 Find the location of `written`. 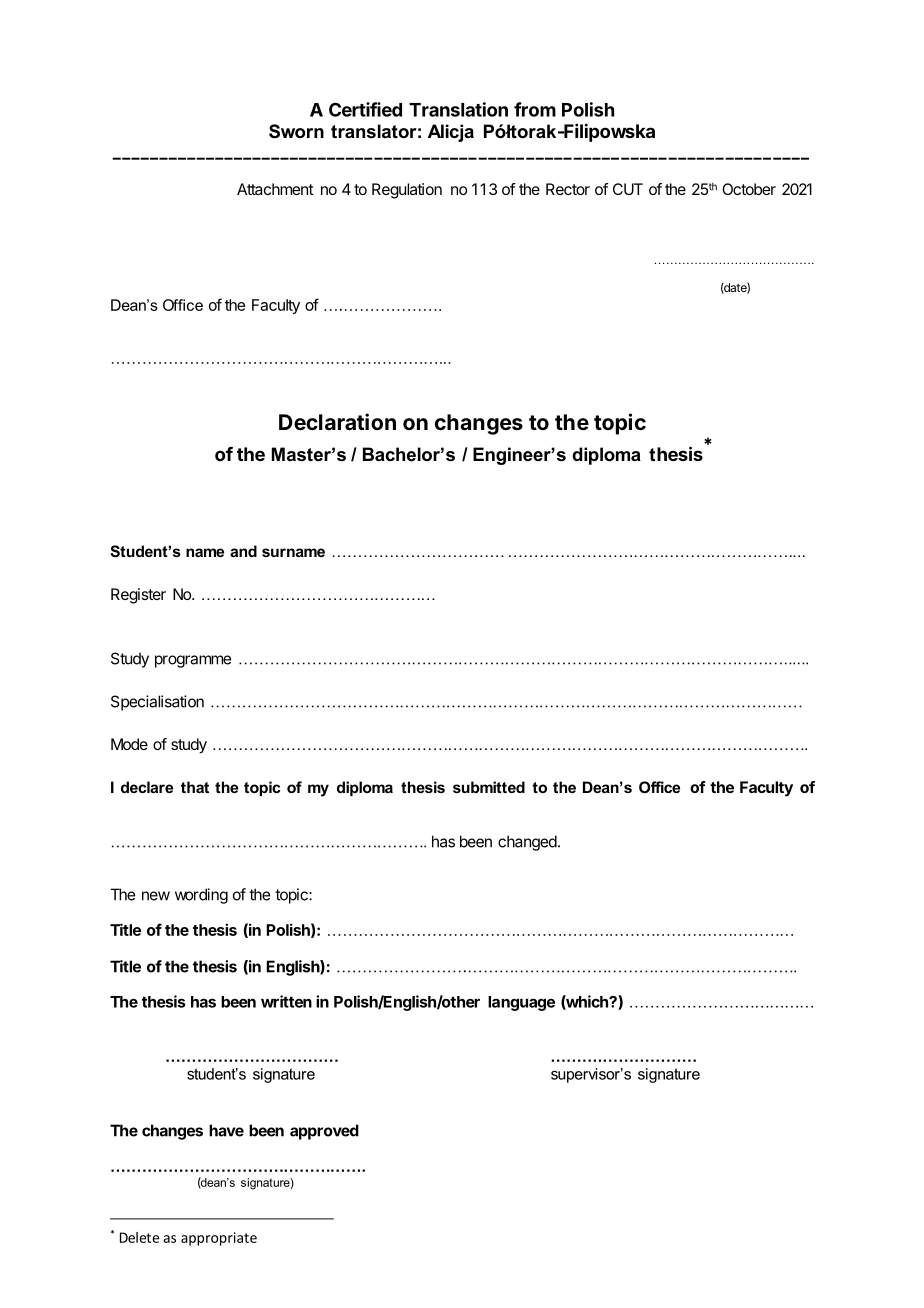

written is located at coordinates (286, 1001).
